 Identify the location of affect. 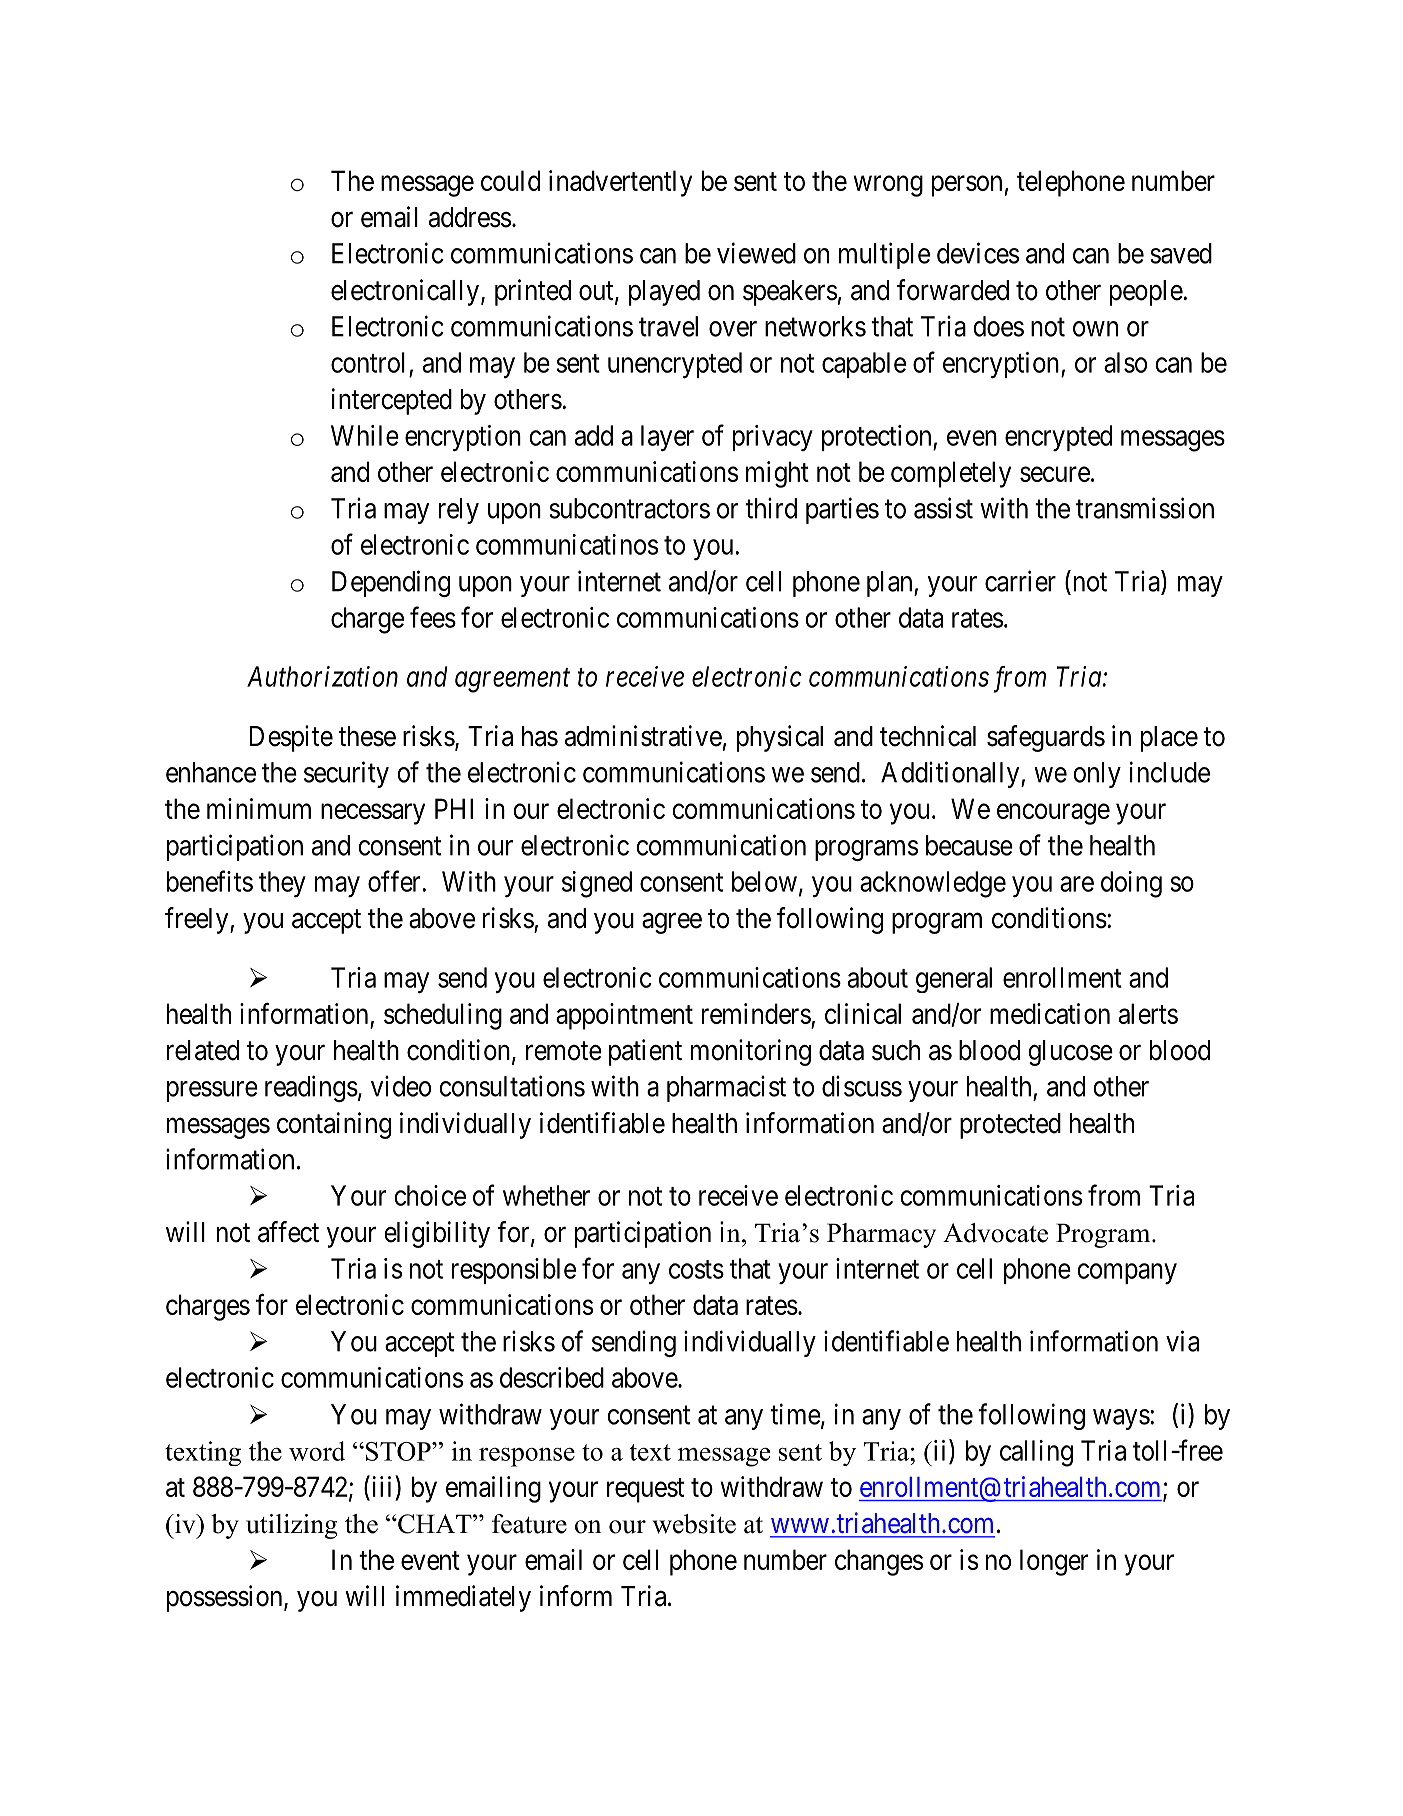
(288, 1232).
